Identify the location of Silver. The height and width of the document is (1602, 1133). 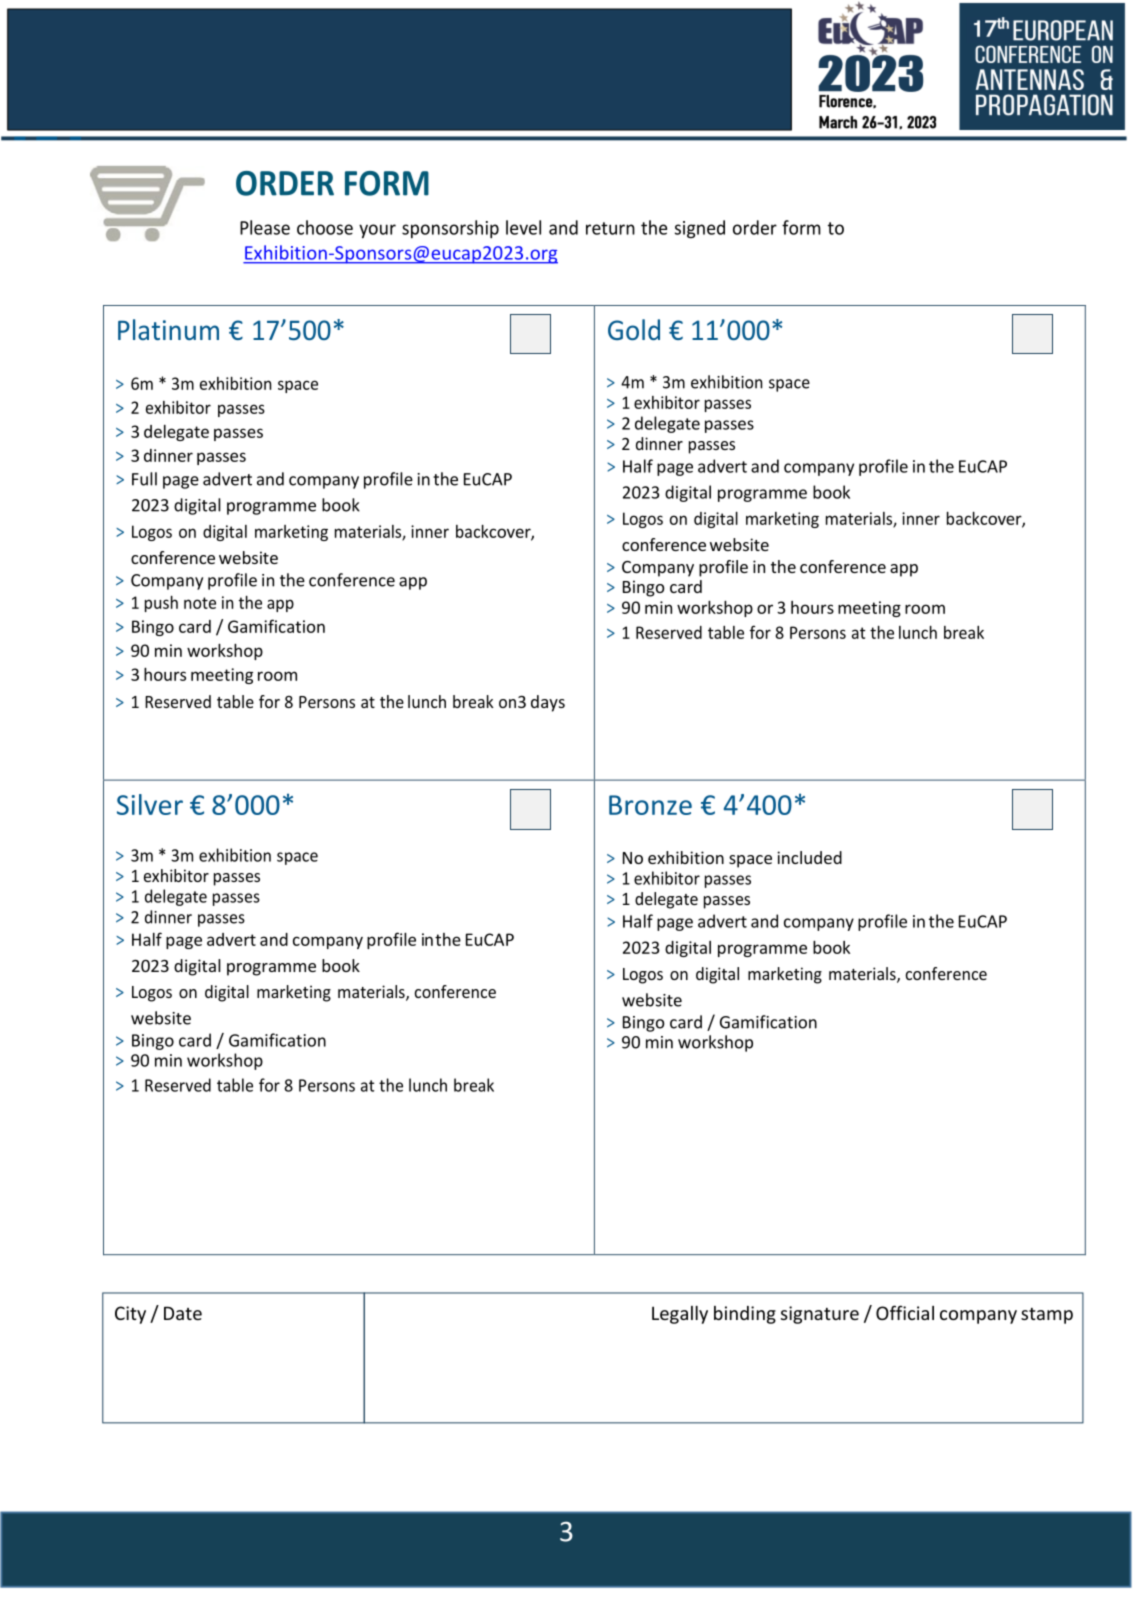
(150, 804).
